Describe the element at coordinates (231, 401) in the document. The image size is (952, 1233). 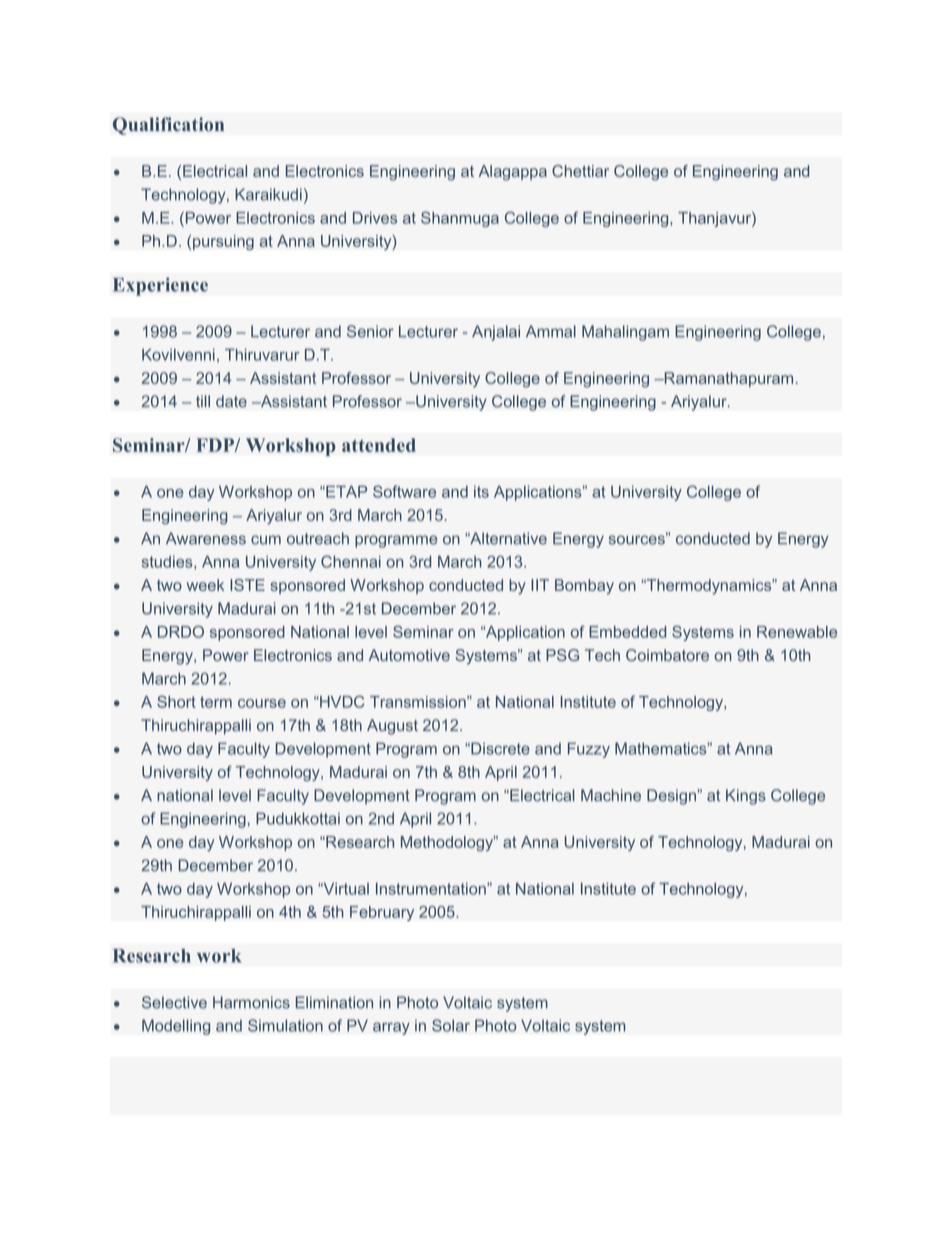
I see `date` at that location.
